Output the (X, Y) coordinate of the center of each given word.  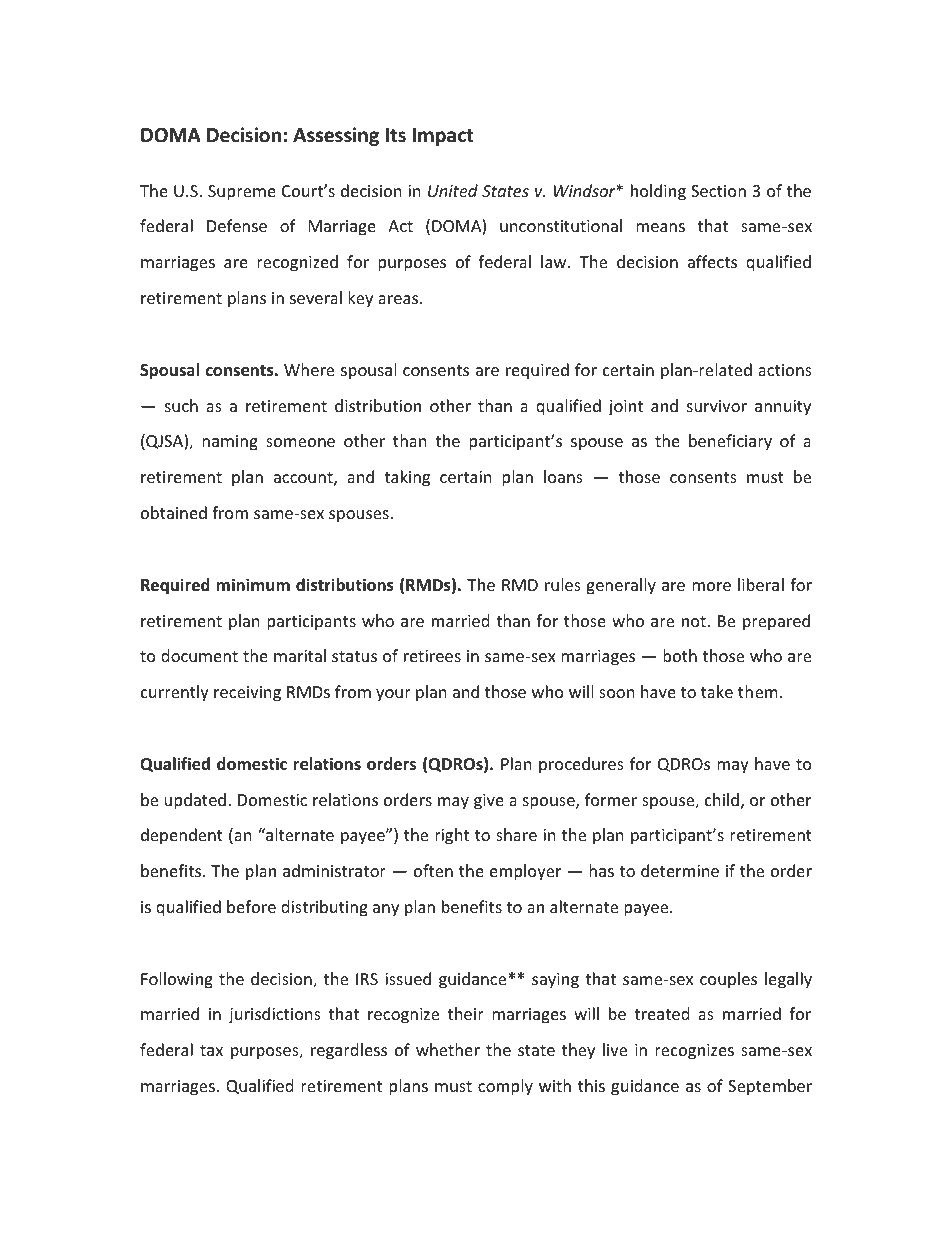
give (489, 802)
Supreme (242, 193)
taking (407, 478)
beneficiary (730, 442)
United (453, 190)
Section (718, 191)
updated (195, 801)
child (722, 799)
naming (230, 443)
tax (211, 1050)
